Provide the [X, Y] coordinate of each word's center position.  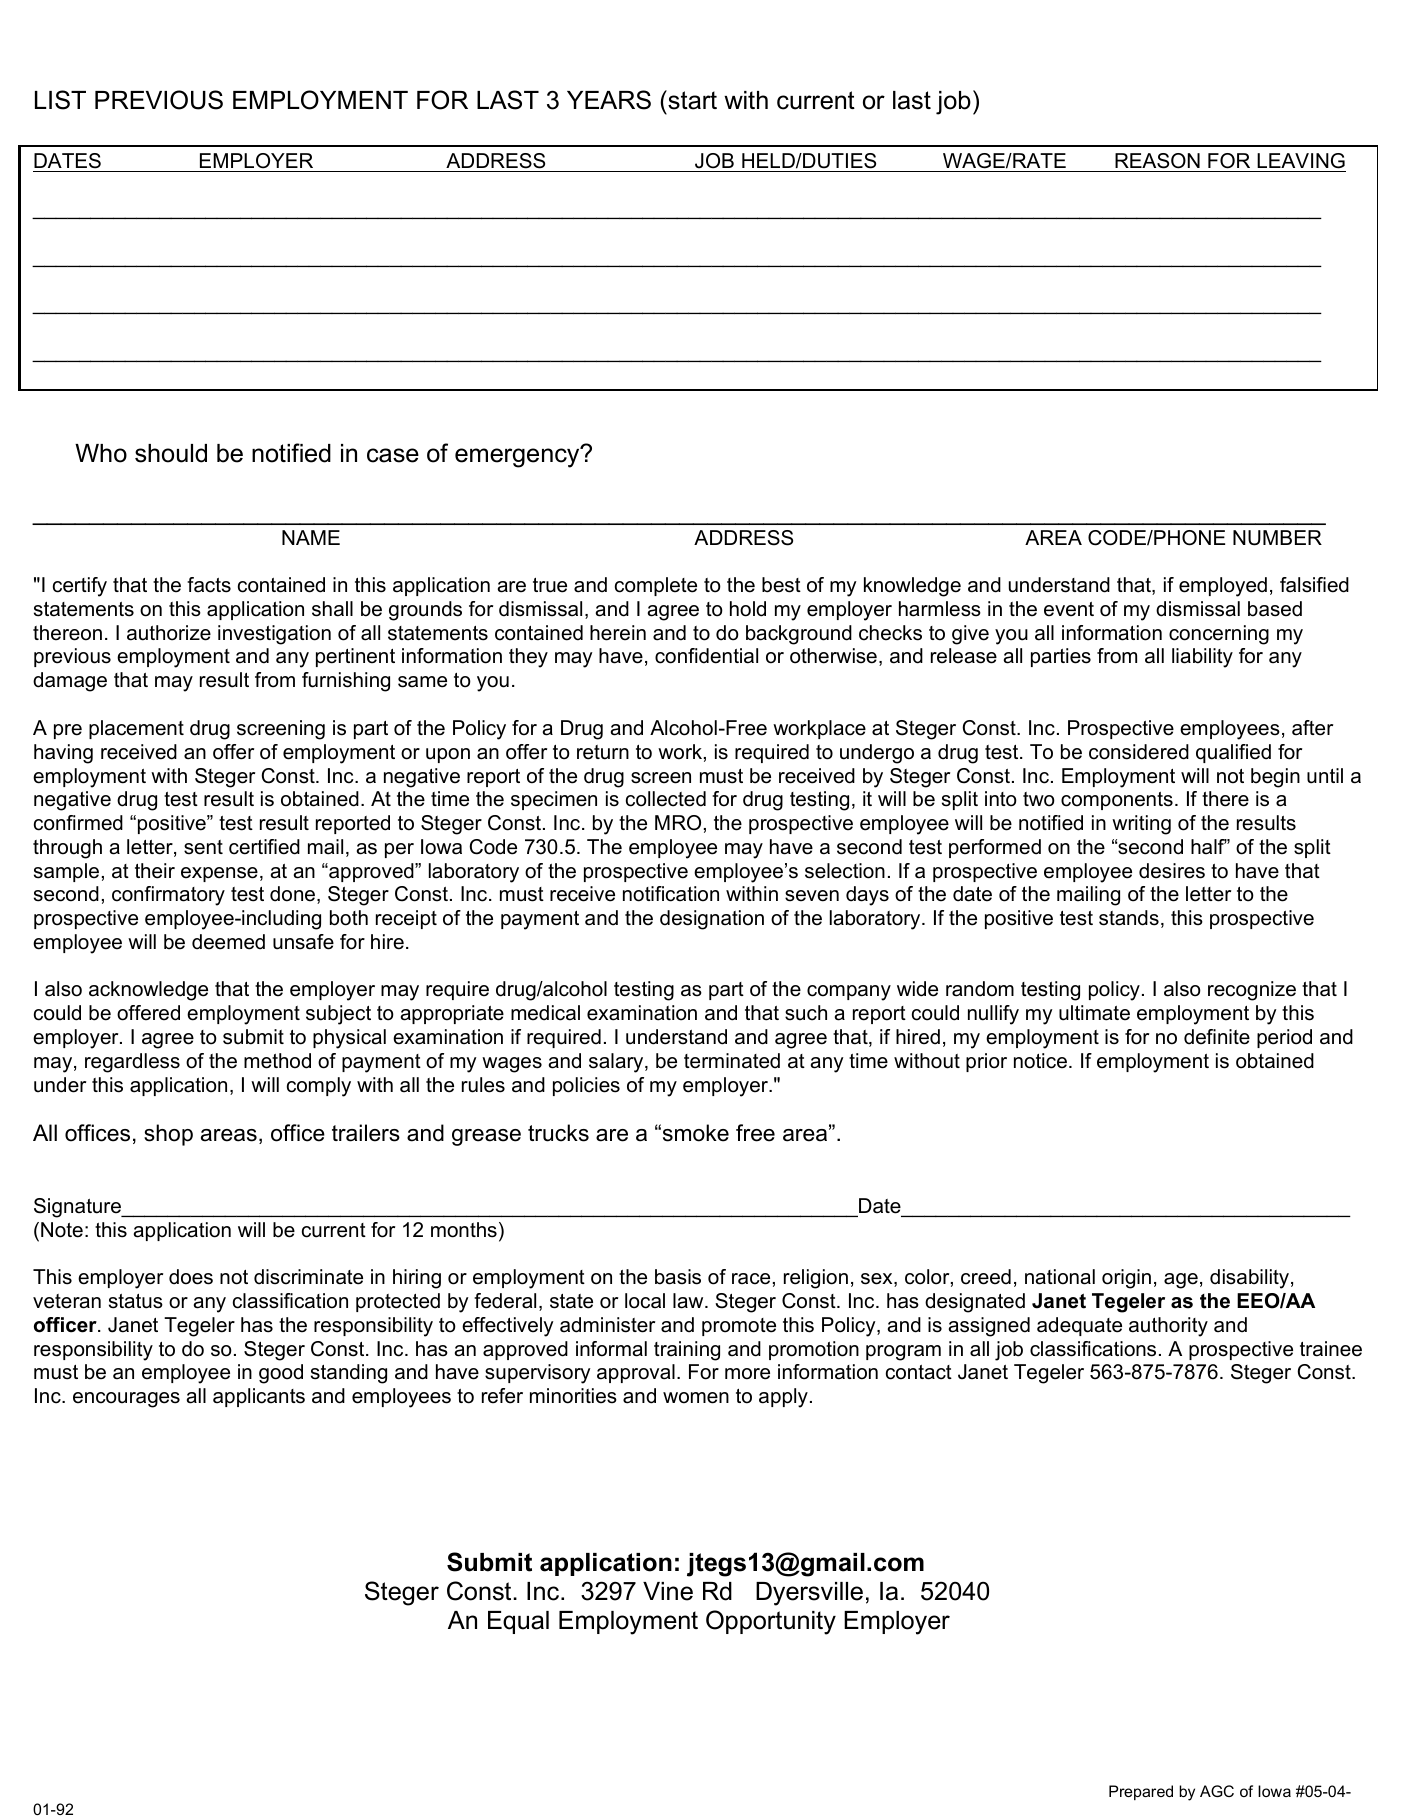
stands [1129, 918]
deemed [228, 942]
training [687, 1351]
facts [209, 585]
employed [1223, 587]
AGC [1217, 1791]
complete [656, 586]
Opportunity [771, 1622]
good [281, 1374]
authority [1168, 1327]
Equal [518, 1622]
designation [712, 920]
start [691, 100]
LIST [60, 100]
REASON [1157, 161]
